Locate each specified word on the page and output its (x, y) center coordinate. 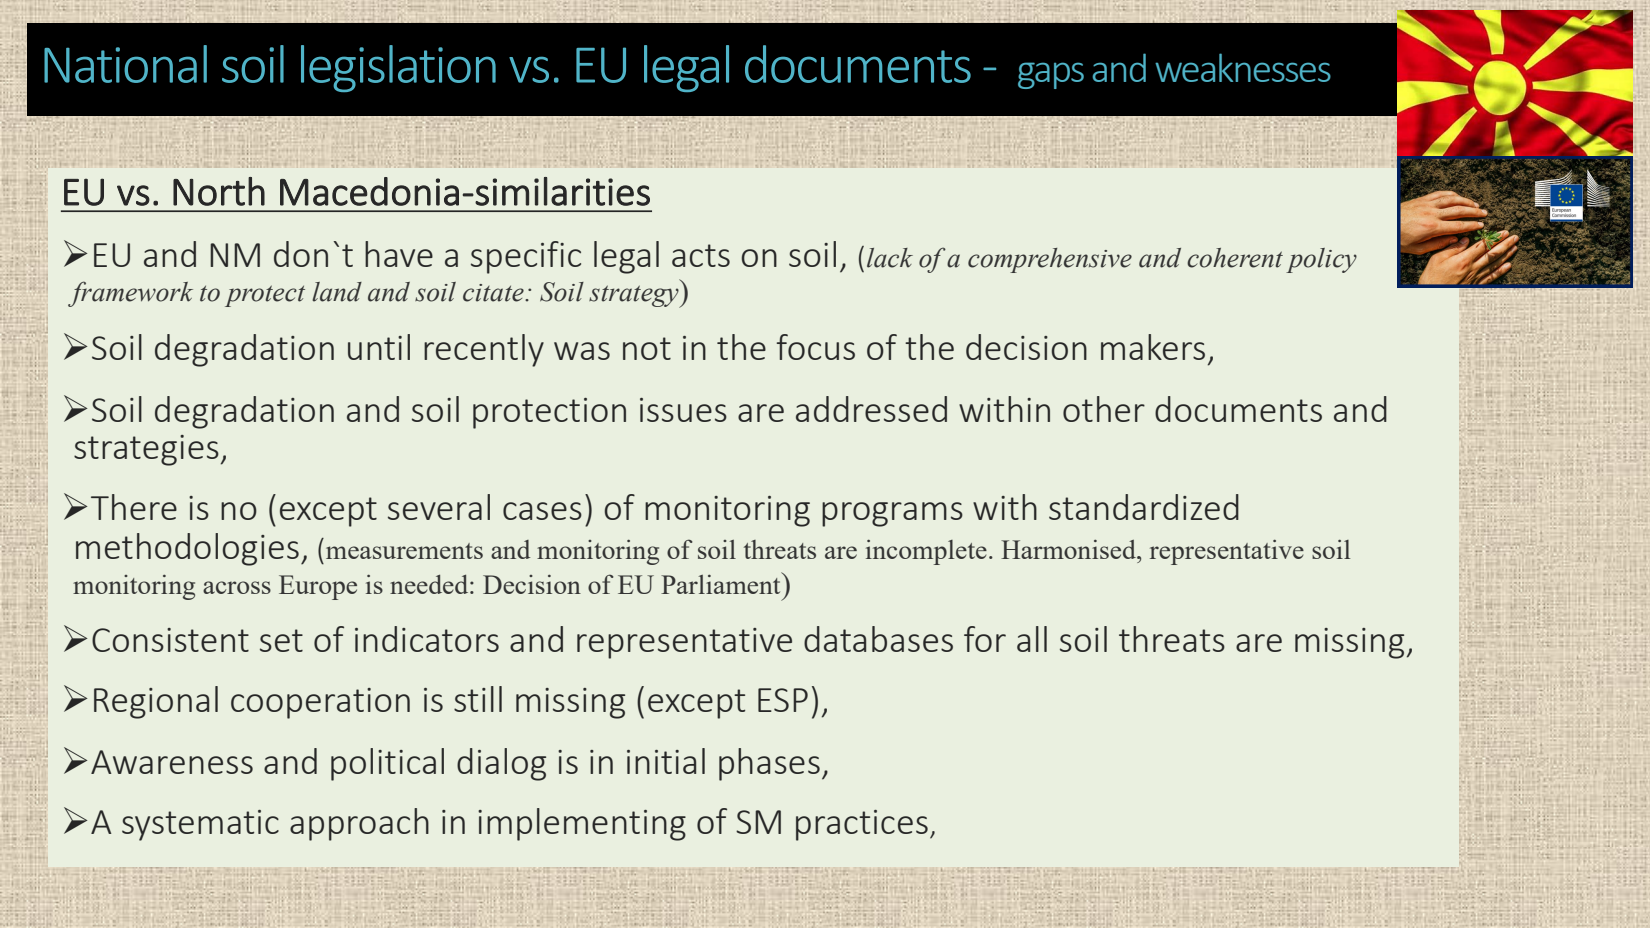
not (647, 348)
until (379, 347)
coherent (1235, 258)
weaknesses (1243, 67)
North (219, 191)
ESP (783, 700)
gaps (1051, 75)
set (281, 640)
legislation (398, 68)
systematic (200, 825)
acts (701, 255)
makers (1153, 347)
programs (892, 514)
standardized (1144, 507)
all (1032, 639)
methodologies (187, 549)
